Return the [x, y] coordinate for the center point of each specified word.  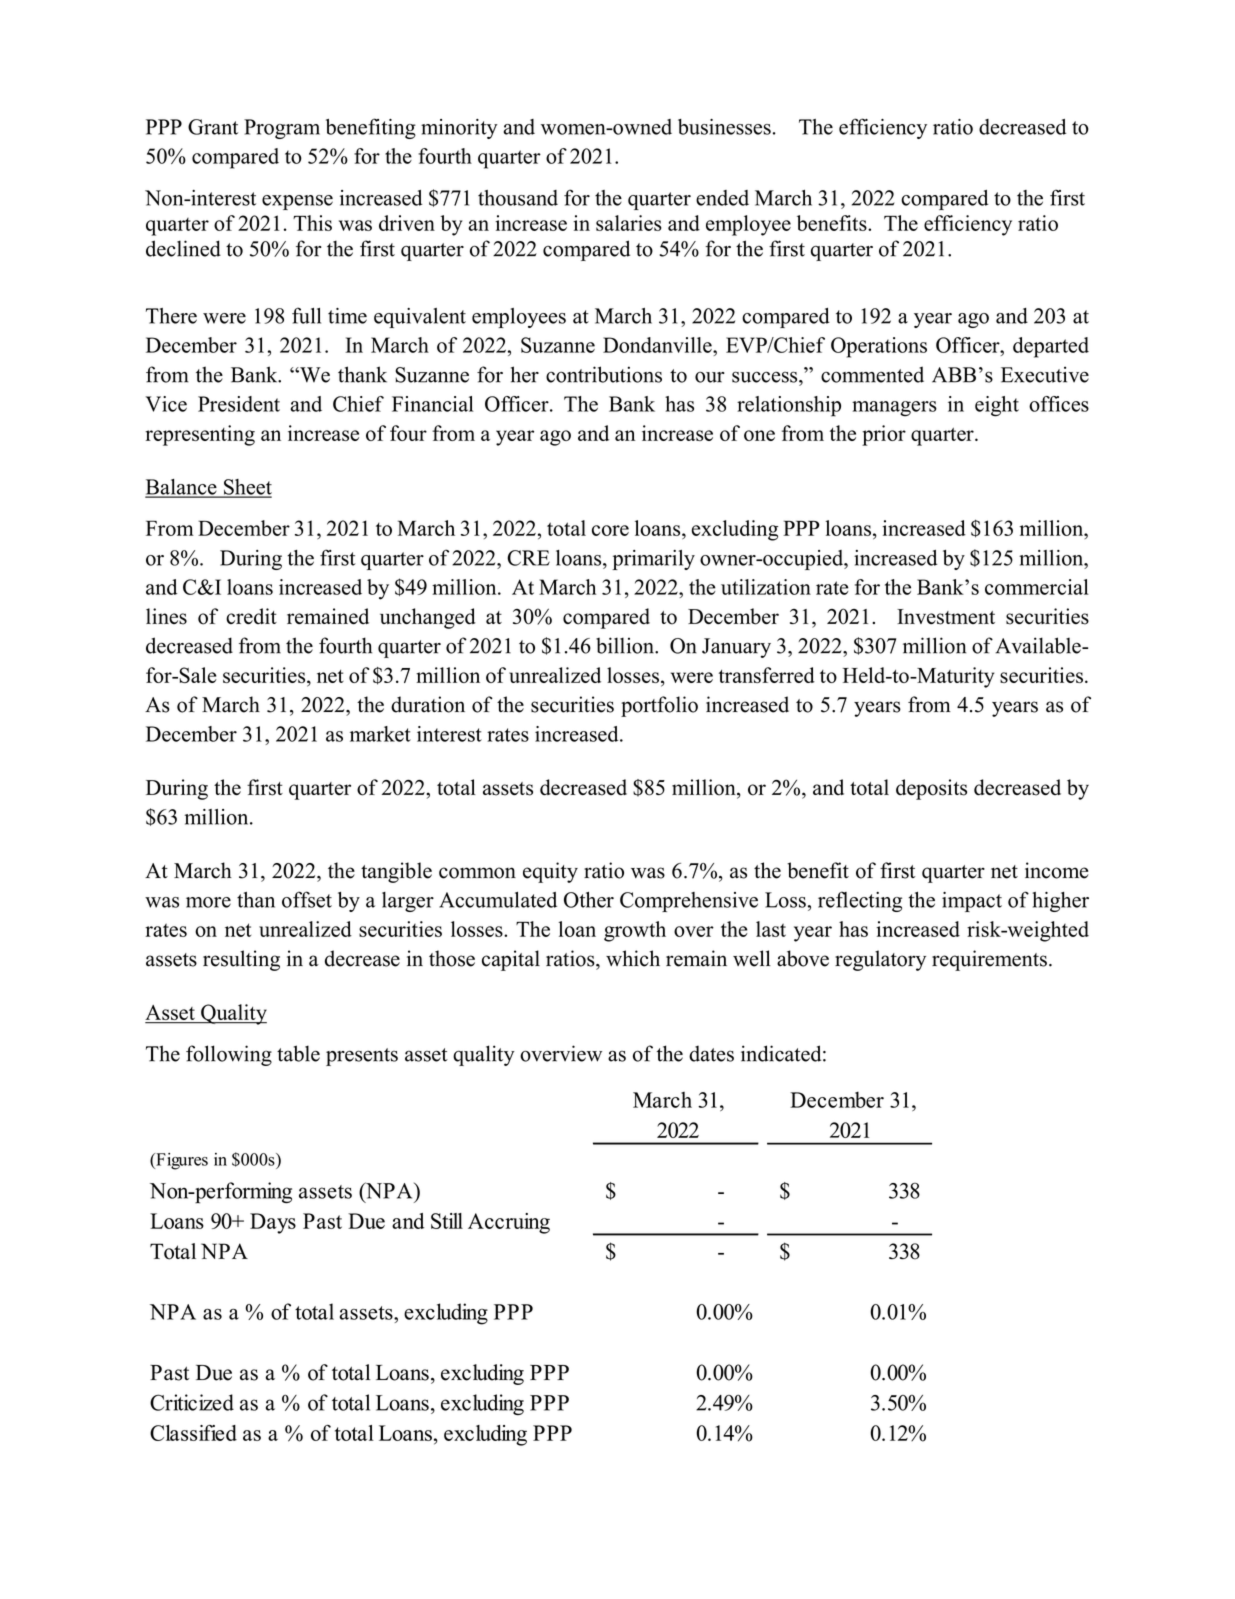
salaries [629, 223]
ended [722, 198]
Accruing [509, 1223]
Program [282, 129]
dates [711, 1054]
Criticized [192, 1402]
